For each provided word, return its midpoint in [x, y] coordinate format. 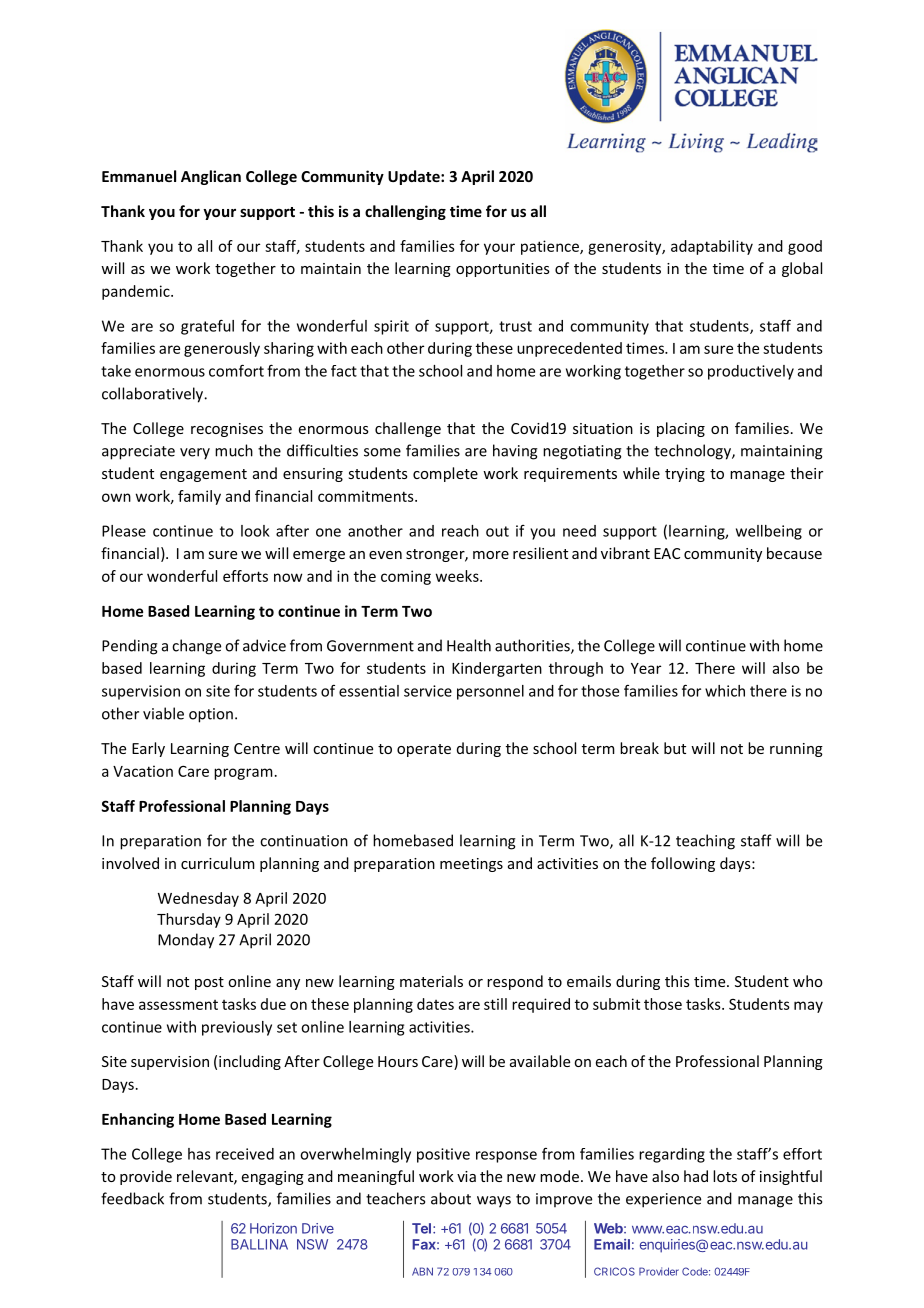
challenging [405, 212]
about [451, 1198]
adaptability [712, 247]
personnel [490, 692]
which [725, 691]
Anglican [211, 177]
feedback [132, 1198]
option [211, 715]
